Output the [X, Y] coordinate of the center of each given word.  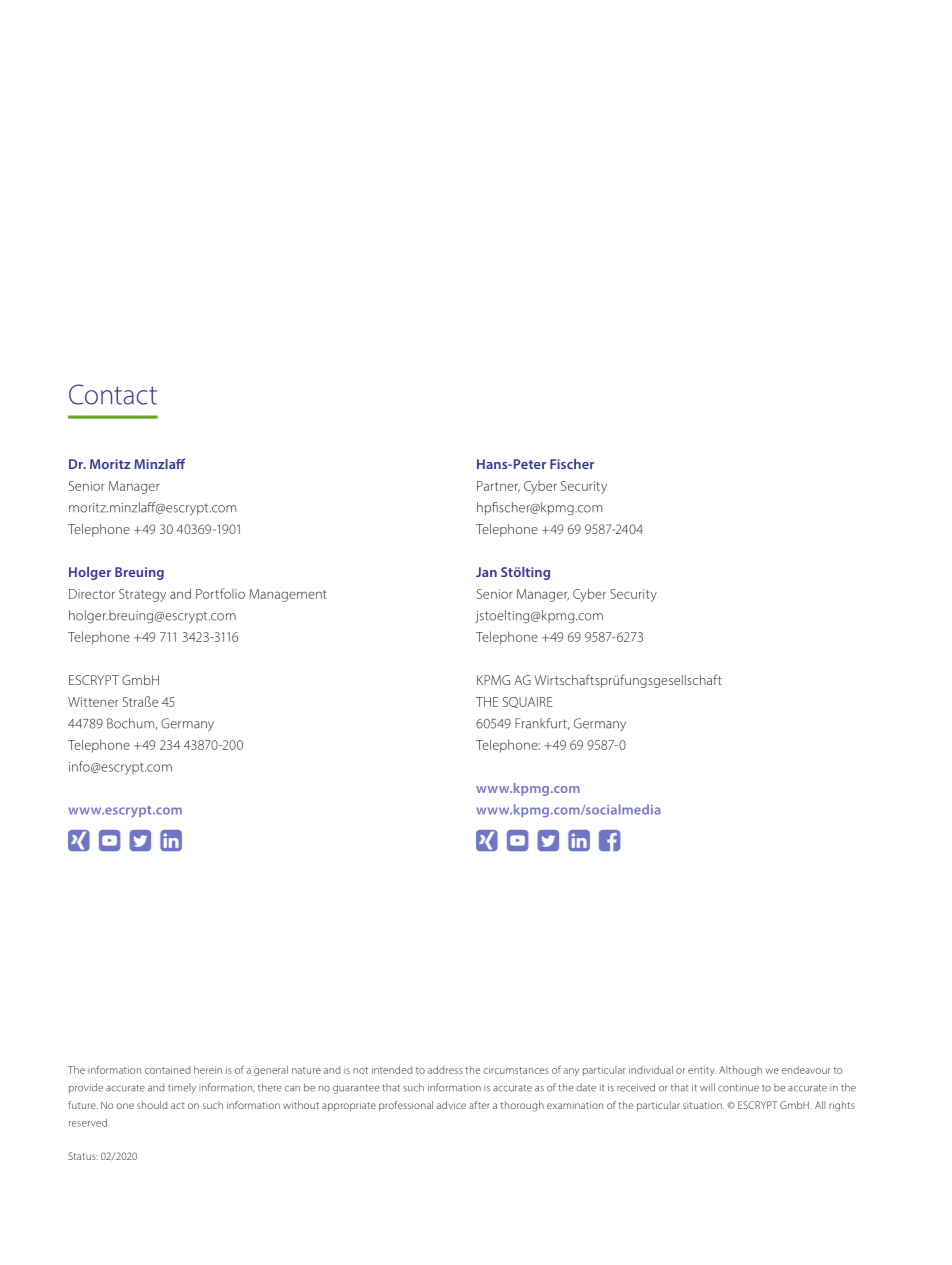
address [445, 1070]
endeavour [806, 1070]
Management [288, 595]
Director [92, 594]
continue [738, 1088]
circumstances [516, 1070]
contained [167, 1070]
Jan [486, 572]
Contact [113, 394]
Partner [498, 487]
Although [740, 1071]
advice [451, 1105]
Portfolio [220, 593]
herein [208, 1070]
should [152, 1105]
